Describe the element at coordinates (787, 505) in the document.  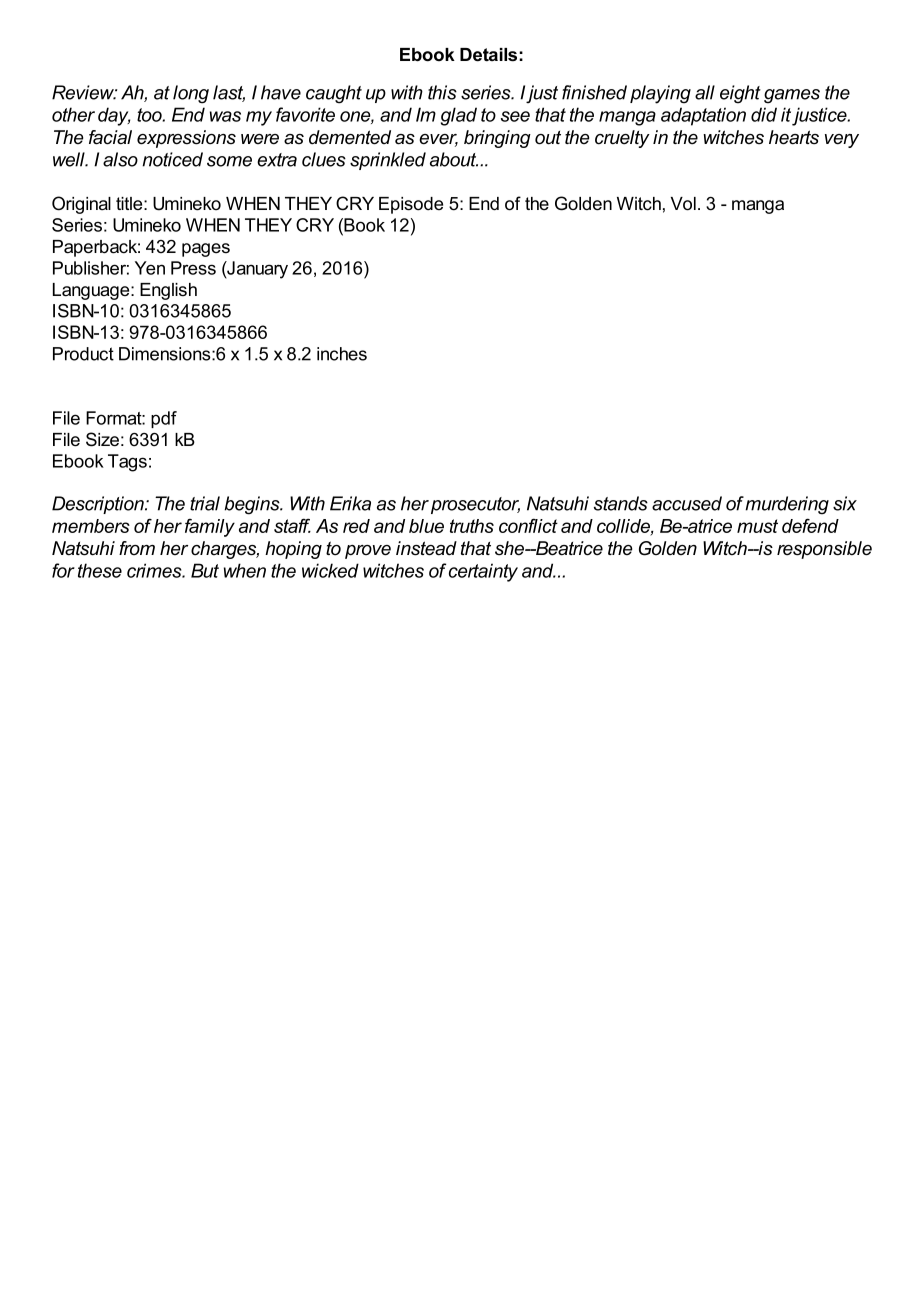
I see `murdering` at that location.
